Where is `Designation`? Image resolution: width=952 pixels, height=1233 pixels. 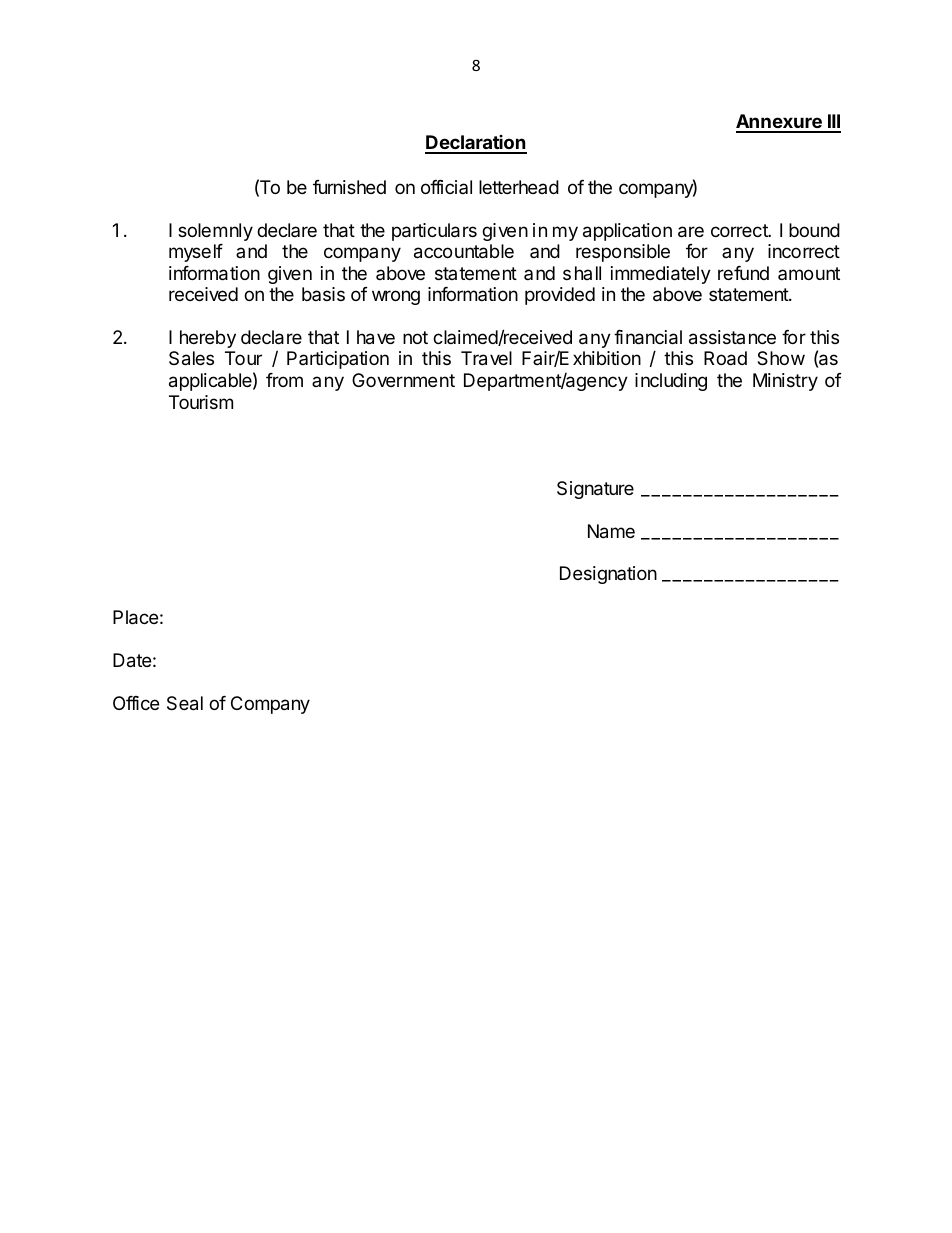 Designation is located at coordinates (608, 575).
